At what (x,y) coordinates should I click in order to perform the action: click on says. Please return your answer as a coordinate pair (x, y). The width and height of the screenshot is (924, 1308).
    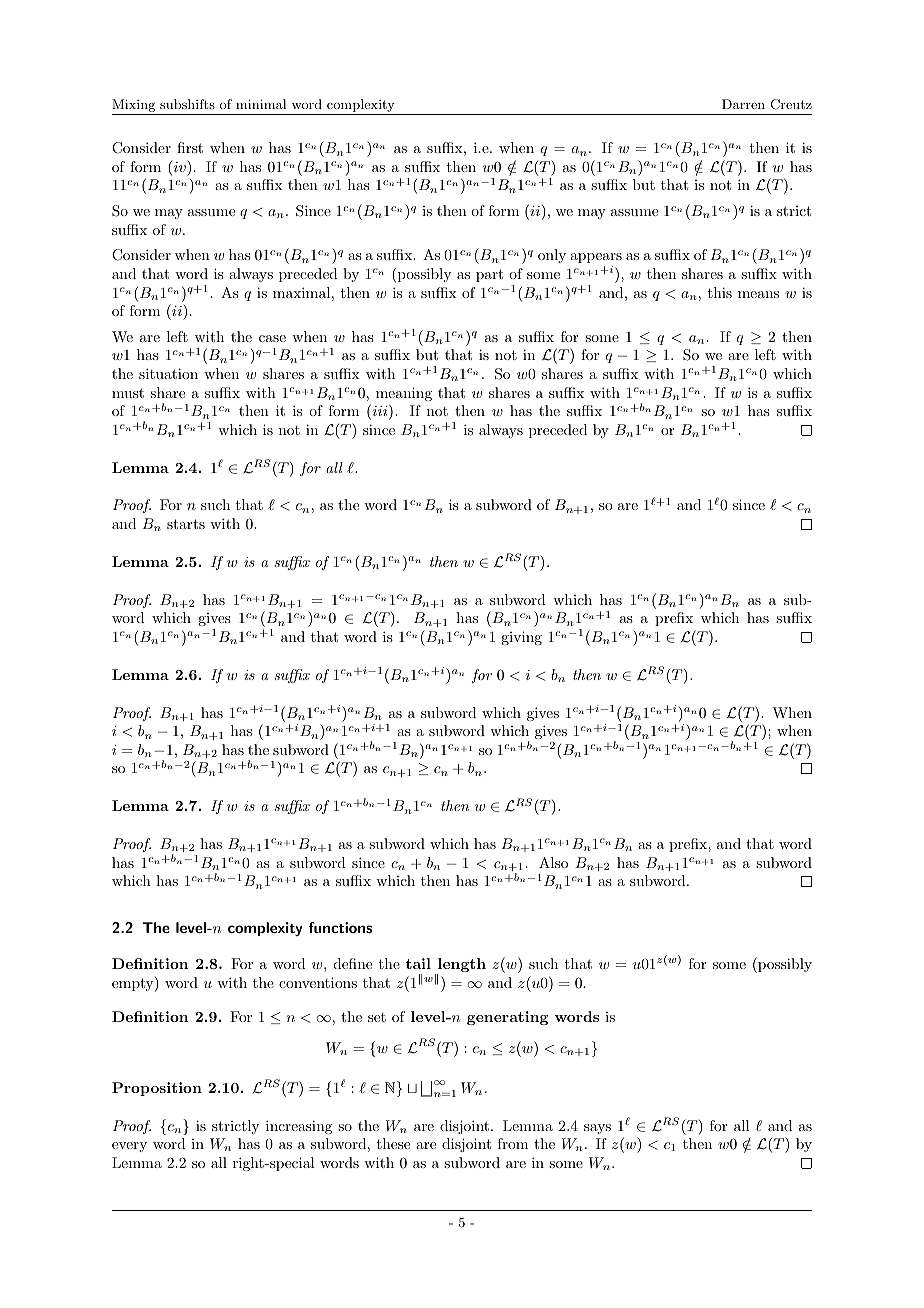
    Looking at the image, I should click on (597, 1129).
